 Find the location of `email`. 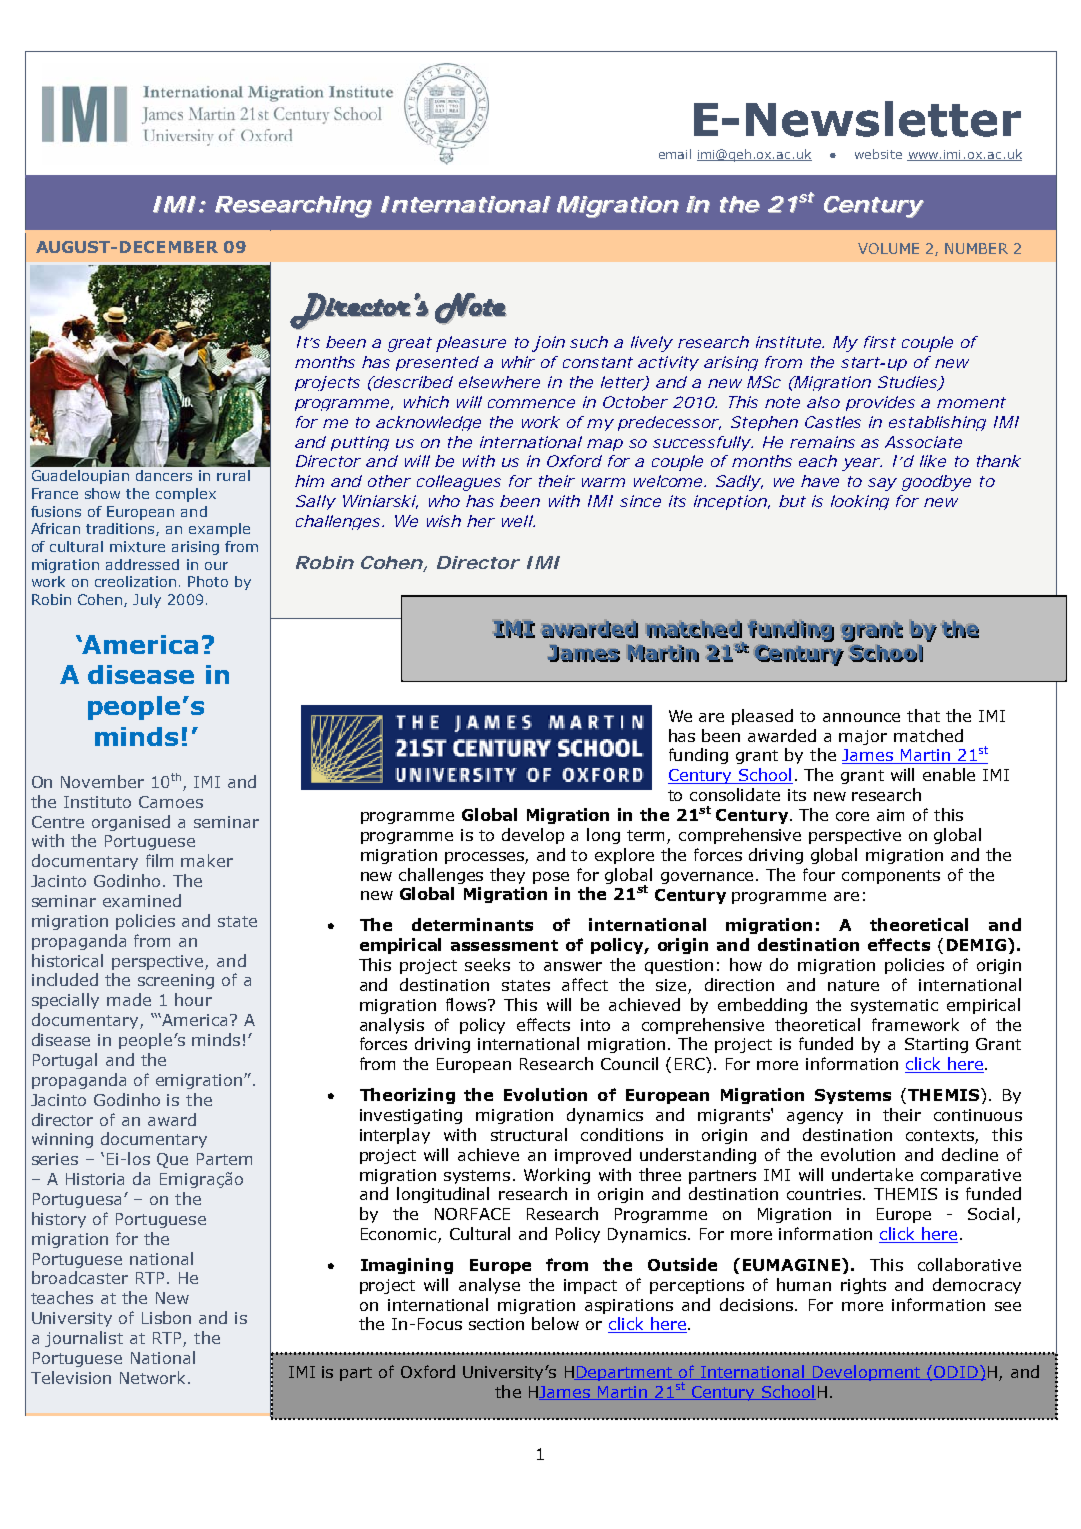

email is located at coordinates (675, 154).
